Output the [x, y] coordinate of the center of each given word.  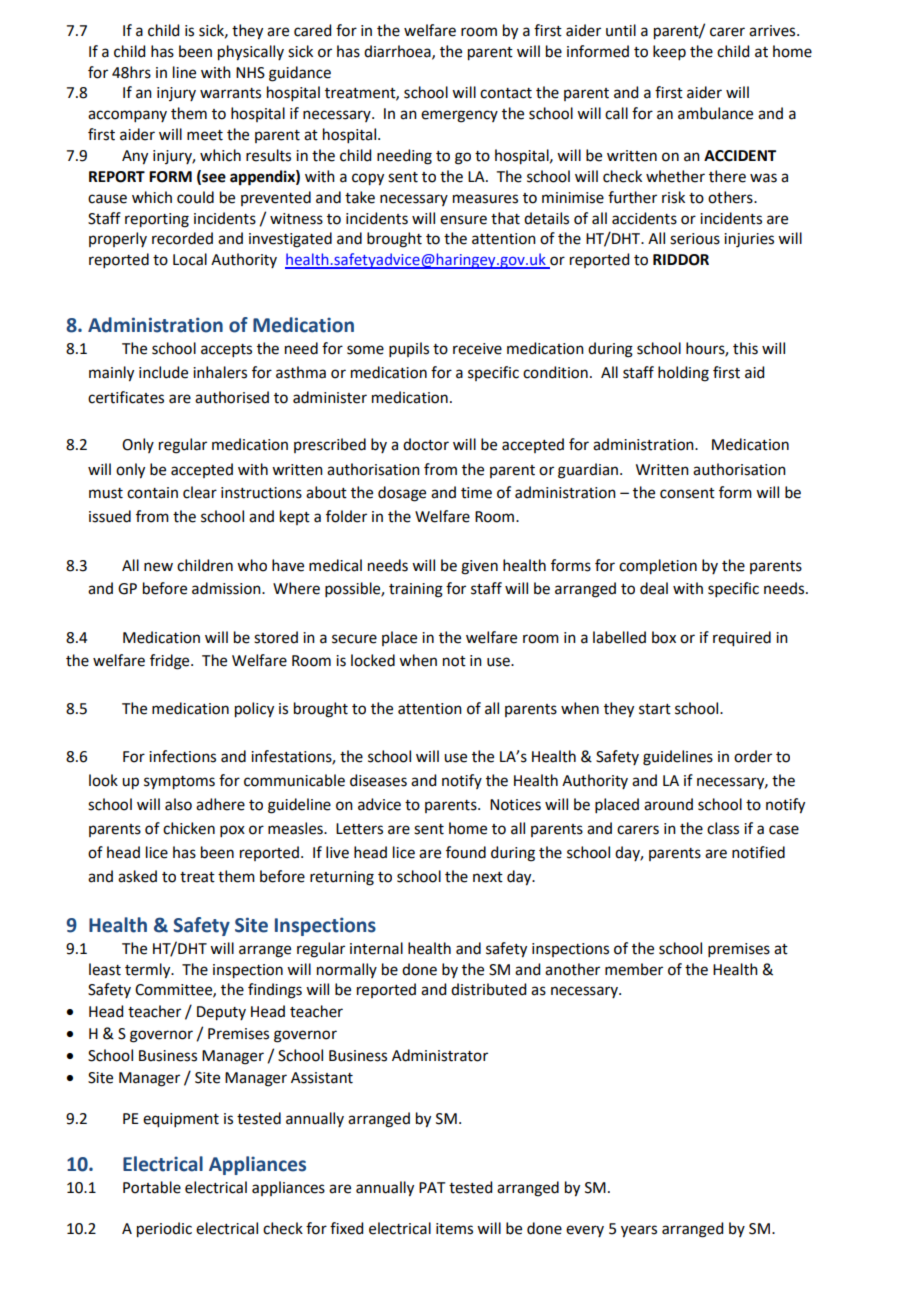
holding [683, 374]
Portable [152, 1187]
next [488, 877]
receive [477, 349]
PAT [432, 1187]
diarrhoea [398, 52]
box [664, 637]
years [639, 1231]
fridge [171, 662]
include [163, 372]
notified [758, 852]
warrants [230, 93]
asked [137, 876]
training [416, 590]
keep [669, 52]
